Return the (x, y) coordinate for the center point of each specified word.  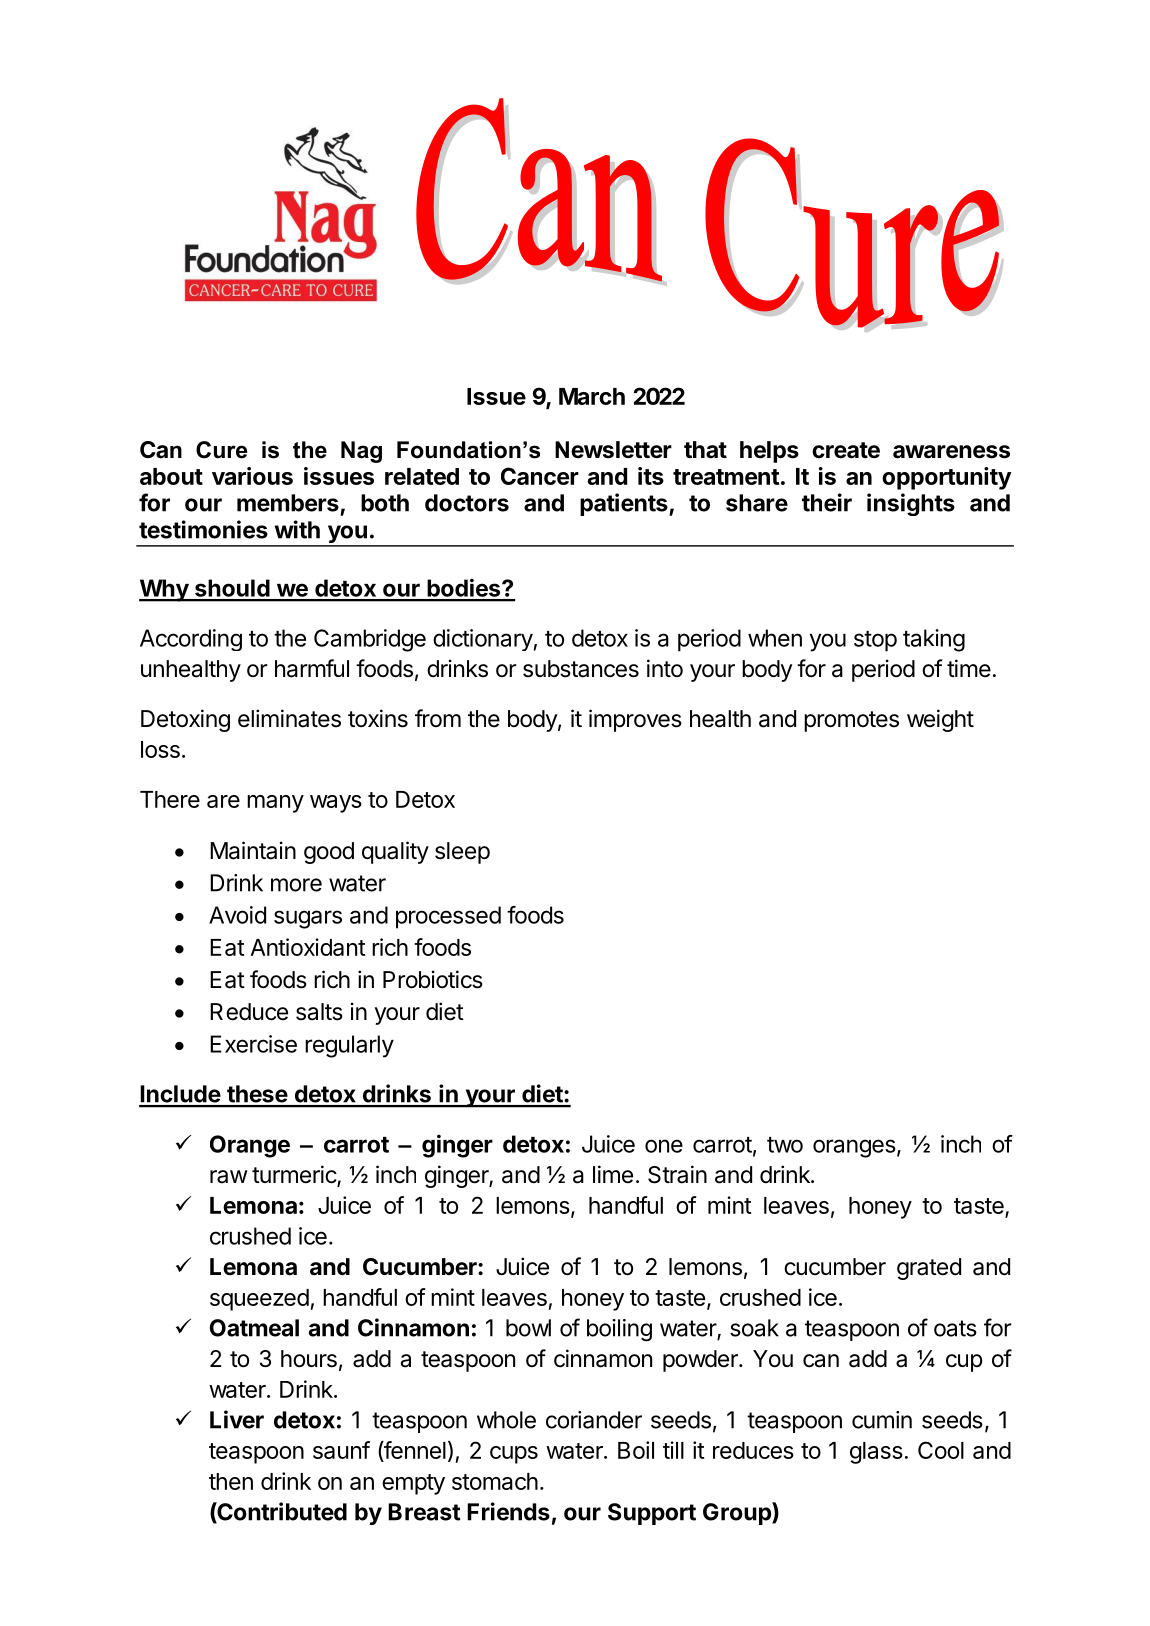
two (785, 1145)
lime (613, 1174)
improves (635, 720)
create (846, 450)
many (275, 804)
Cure (221, 450)
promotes (851, 721)
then (231, 1481)
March (592, 396)
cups (514, 1455)
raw (229, 1177)
